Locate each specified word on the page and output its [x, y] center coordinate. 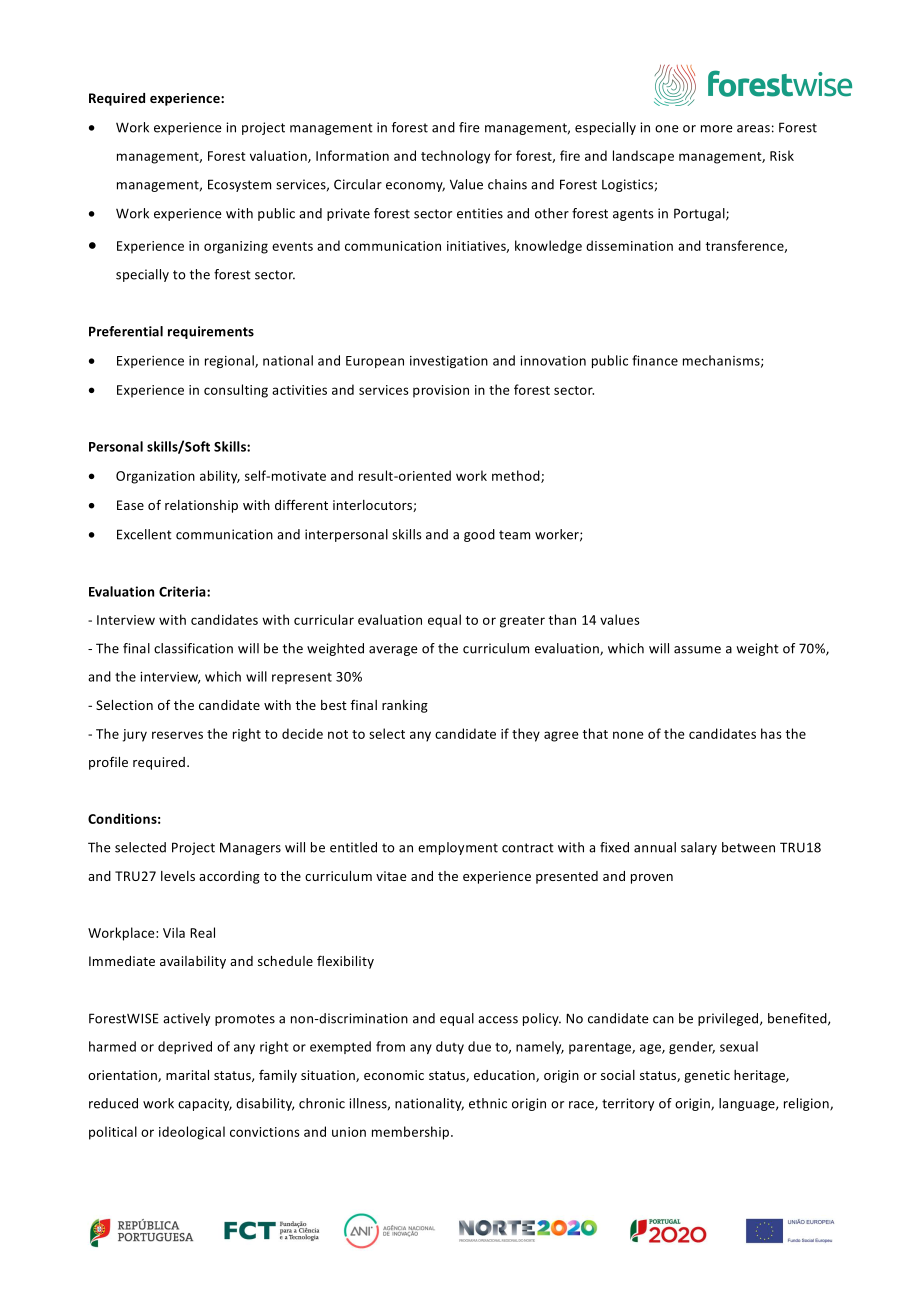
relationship [201, 506]
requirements [211, 332]
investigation [449, 362]
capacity [205, 1104]
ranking [405, 706]
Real [202, 932]
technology [455, 157]
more [716, 129]
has [771, 733]
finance [655, 360]
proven [652, 879]
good [479, 535]
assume [697, 650]
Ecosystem [239, 185]
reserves [177, 735]
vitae [391, 876]
